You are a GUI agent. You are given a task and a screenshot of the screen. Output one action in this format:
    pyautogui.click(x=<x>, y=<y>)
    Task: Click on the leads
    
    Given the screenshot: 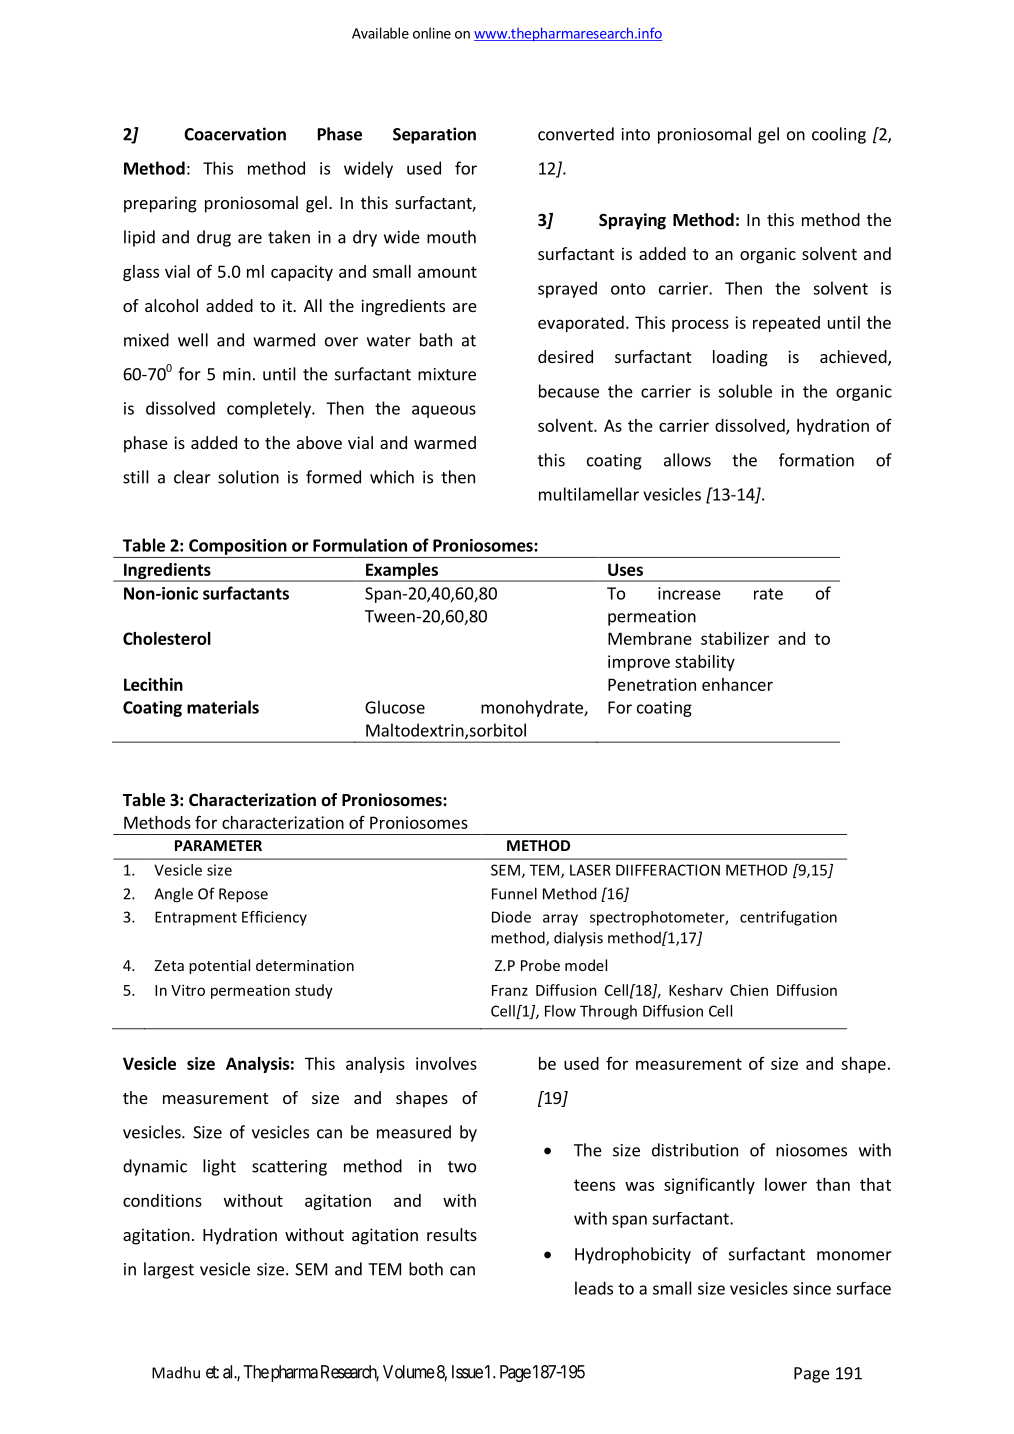 What is the action you would take?
    pyautogui.click(x=594, y=1288)
